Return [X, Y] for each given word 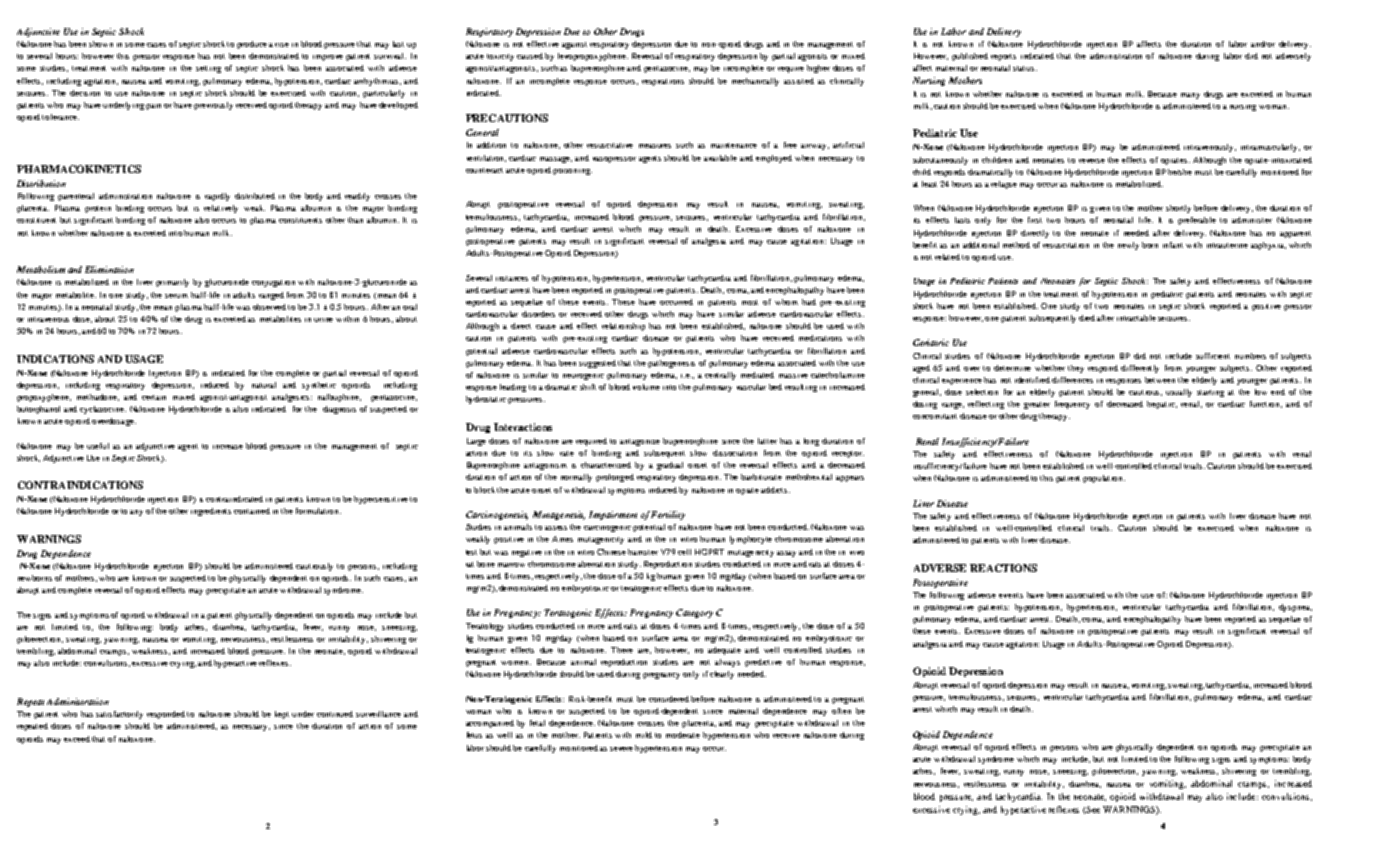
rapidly [217, 197]
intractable [1136, 318]
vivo [857, 553]
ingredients [211, 512]
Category [694, 613]
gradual [670, 466]
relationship [623, 327]
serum [176, 296]
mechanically [755, 82]
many [1190, 96]
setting [208, 69]
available [720, 158]
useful [98, 446]
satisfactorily [119, 715]
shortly [1178, 209]
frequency [1072, 405]
